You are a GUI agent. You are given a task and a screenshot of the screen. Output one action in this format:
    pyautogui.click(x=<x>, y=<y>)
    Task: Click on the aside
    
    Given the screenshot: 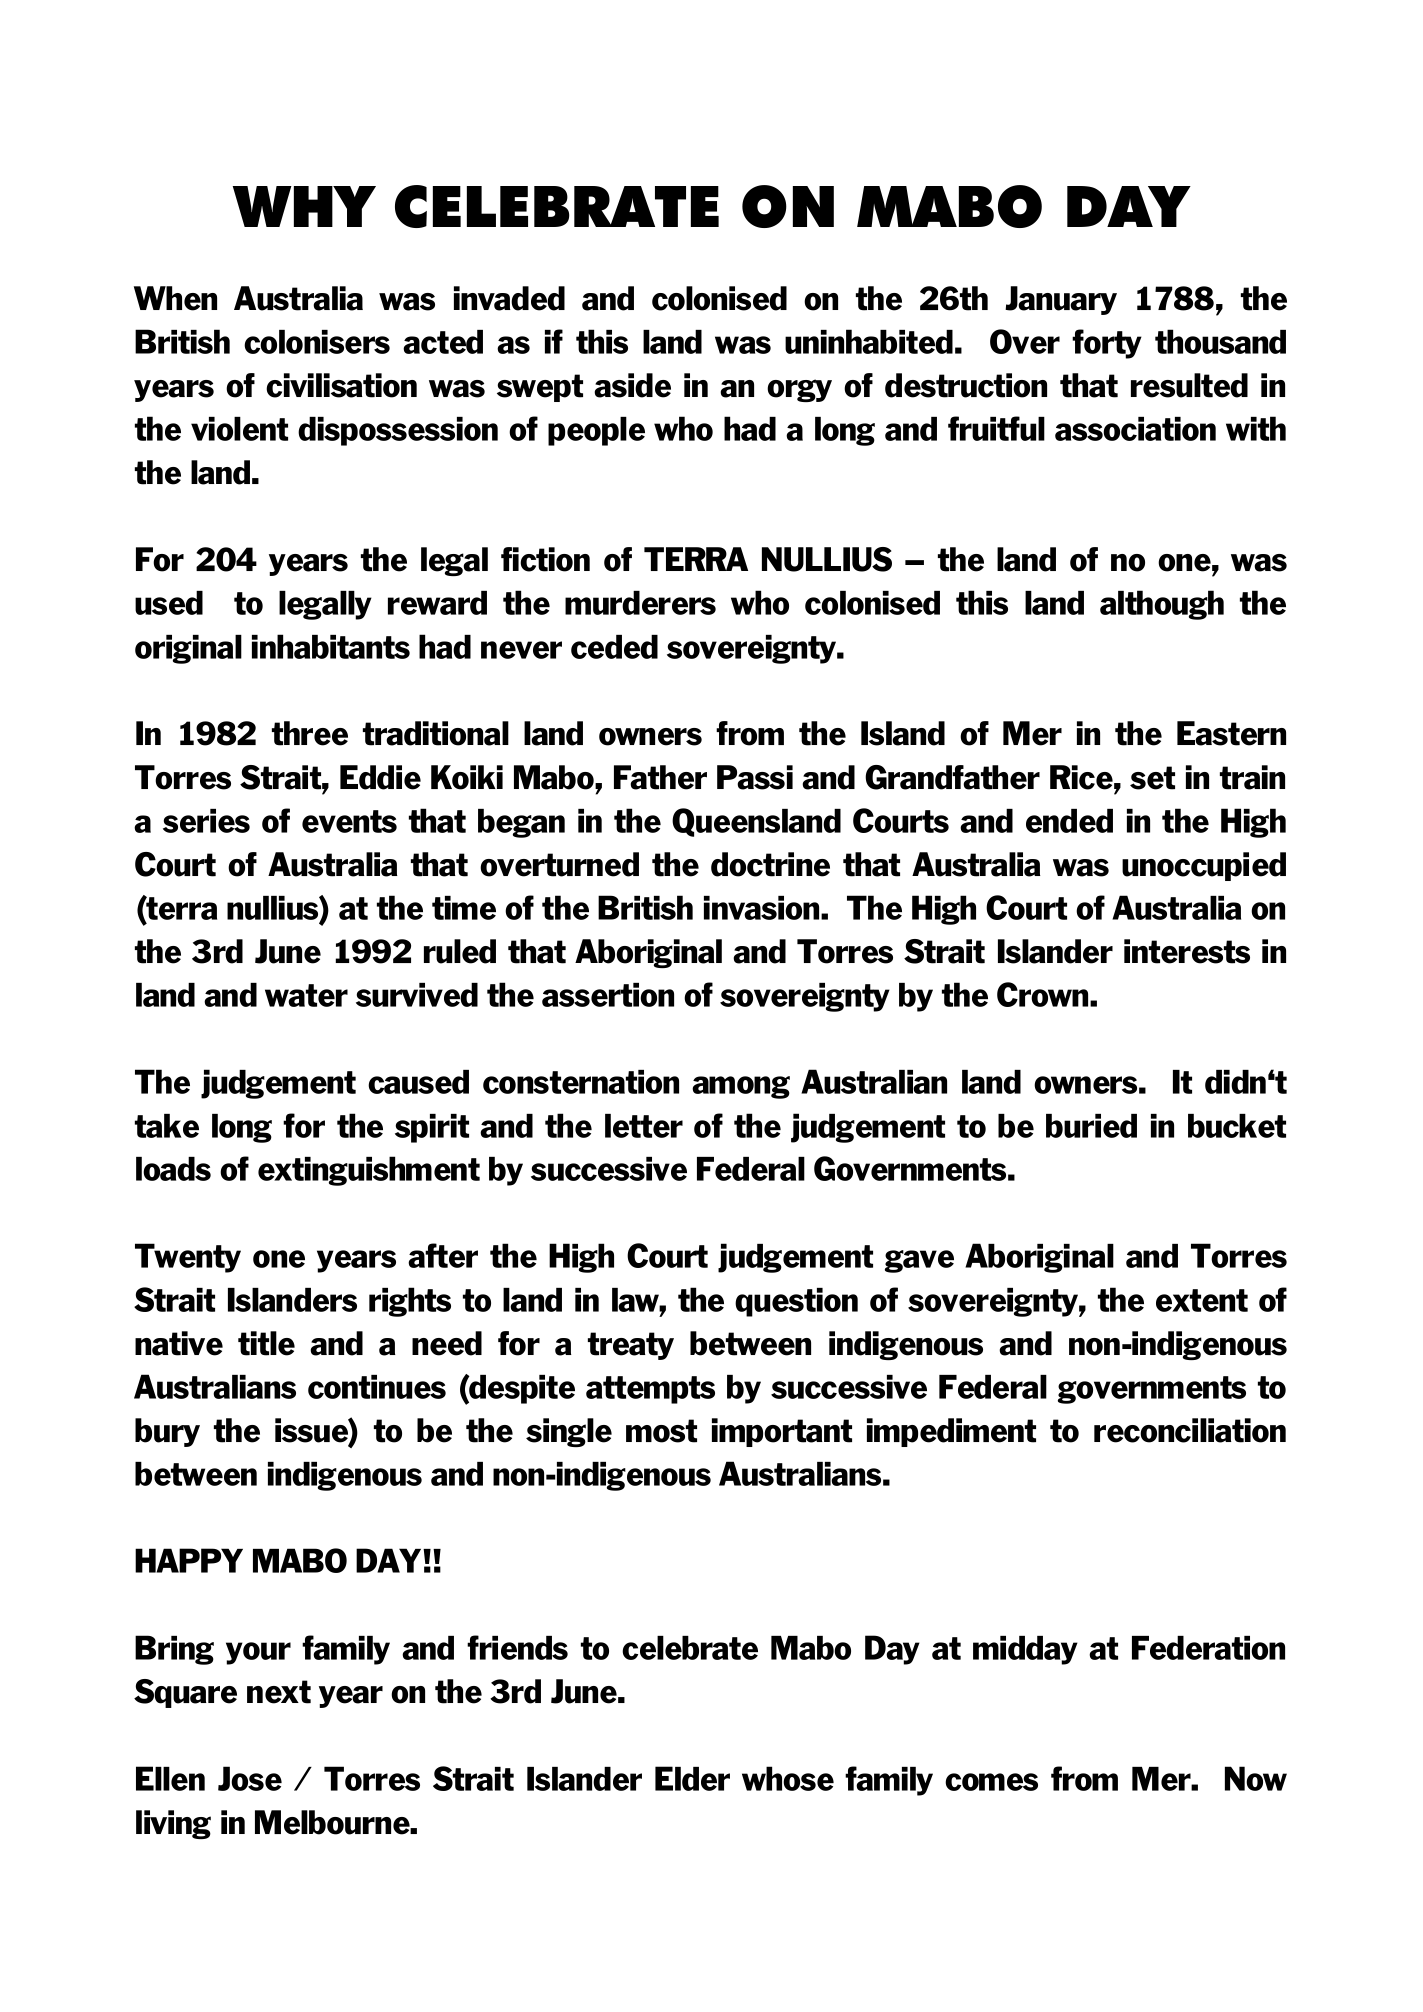 What is the action you would take?
    pyautogui.click(x=632, y=385)
